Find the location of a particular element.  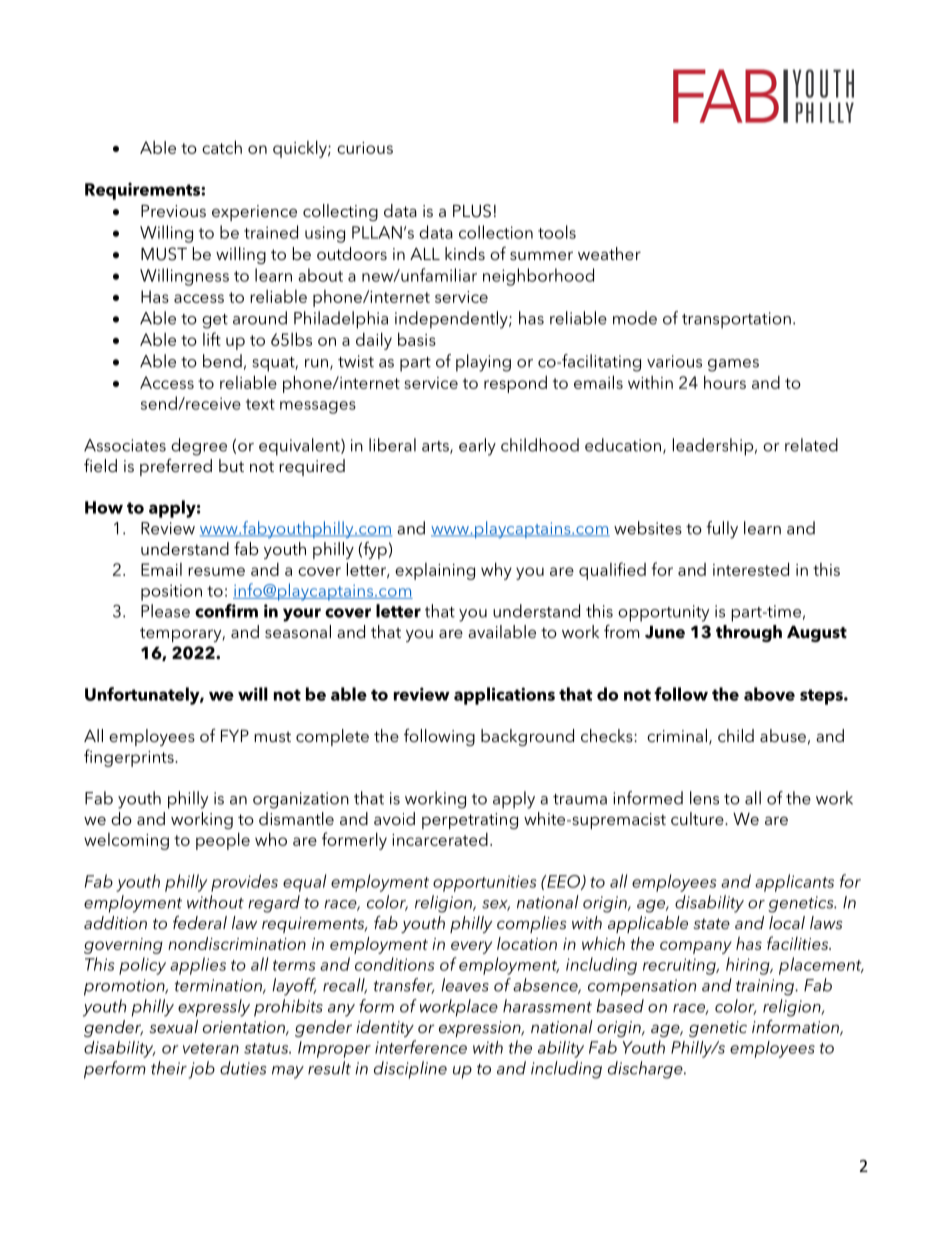

hours is located at coordinates (725, 382).
